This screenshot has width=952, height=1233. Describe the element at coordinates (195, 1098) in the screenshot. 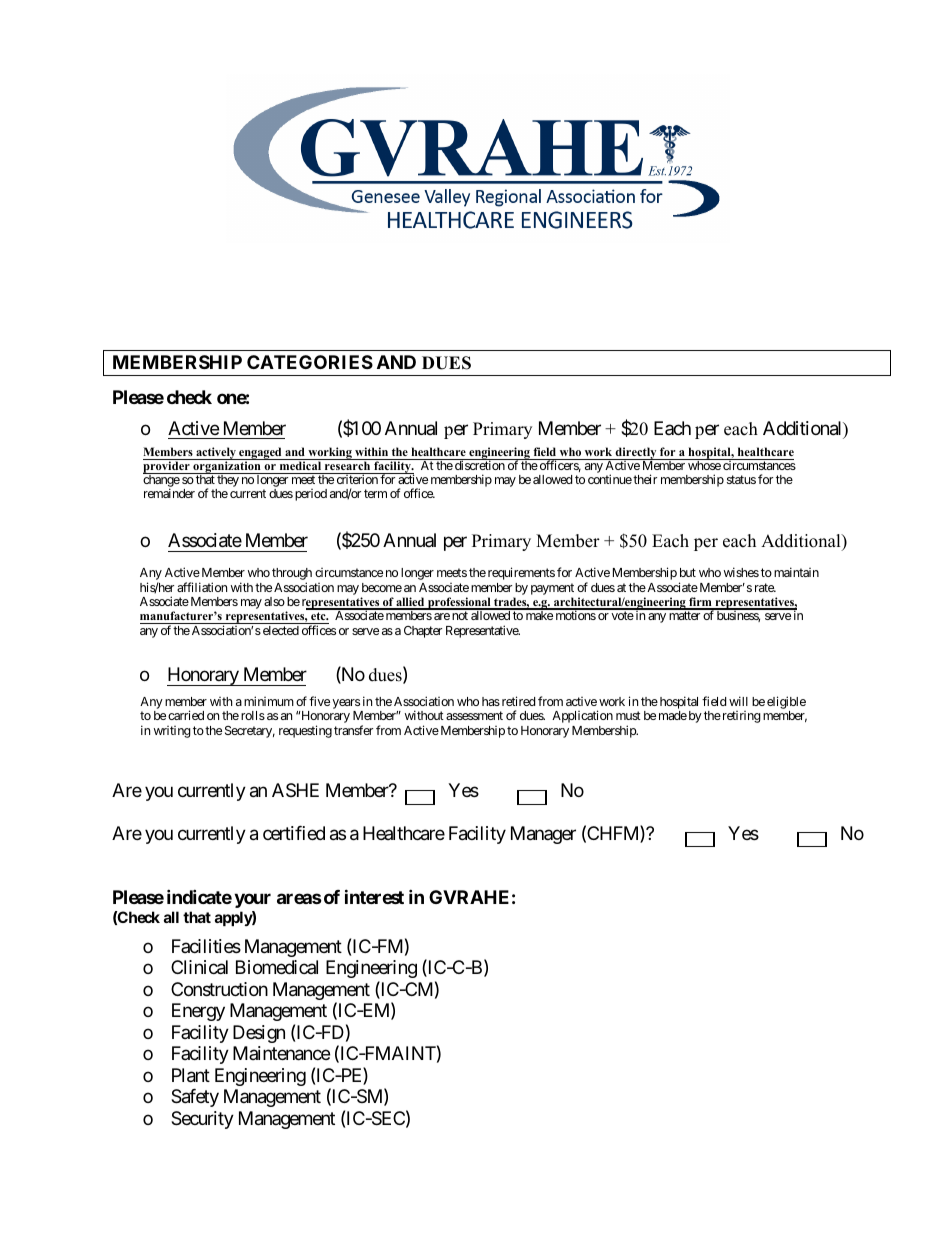

I see `Safety` at that location.
